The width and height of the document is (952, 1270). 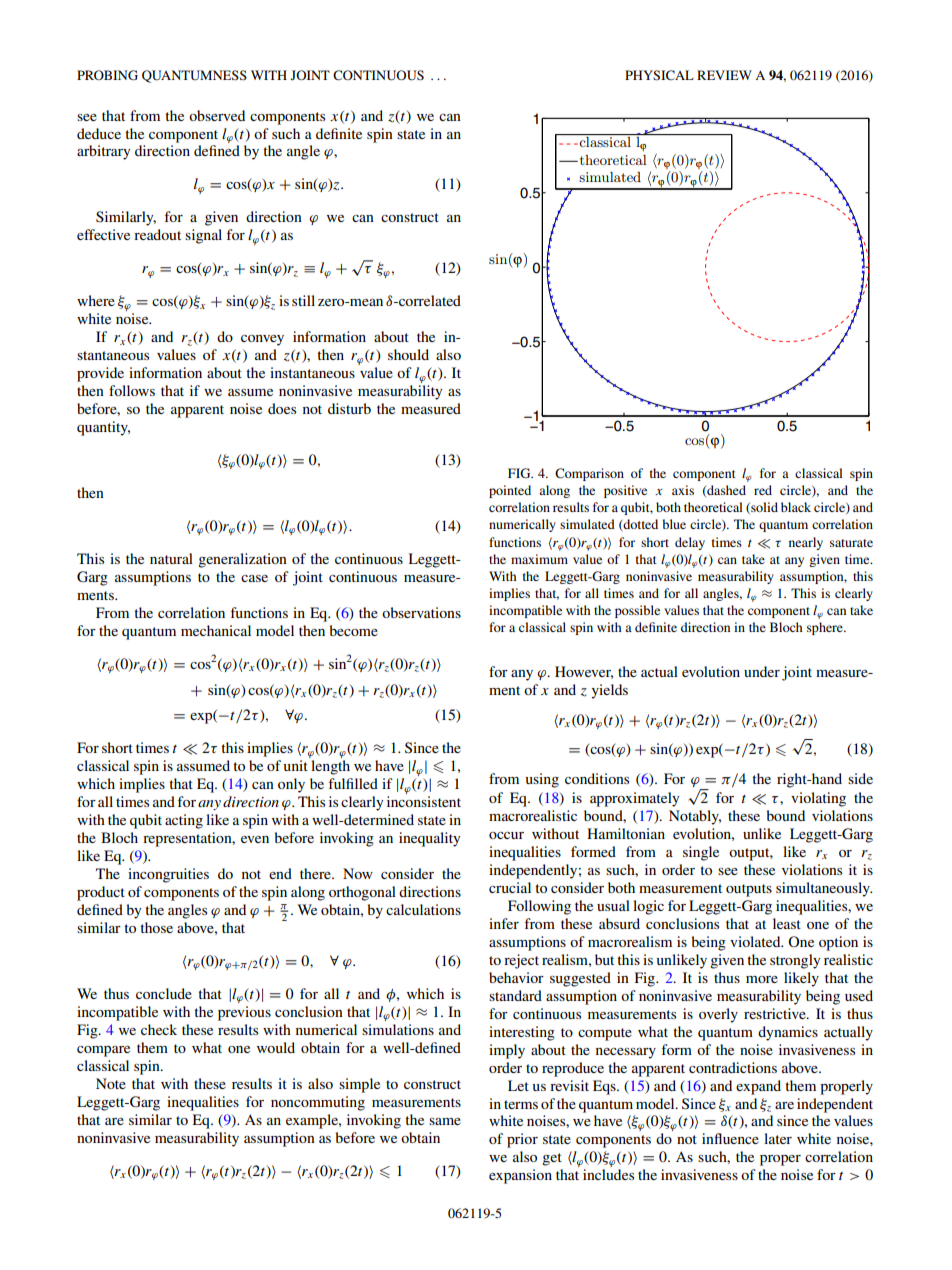 I want to click on under, so click(x=762, y=671).
